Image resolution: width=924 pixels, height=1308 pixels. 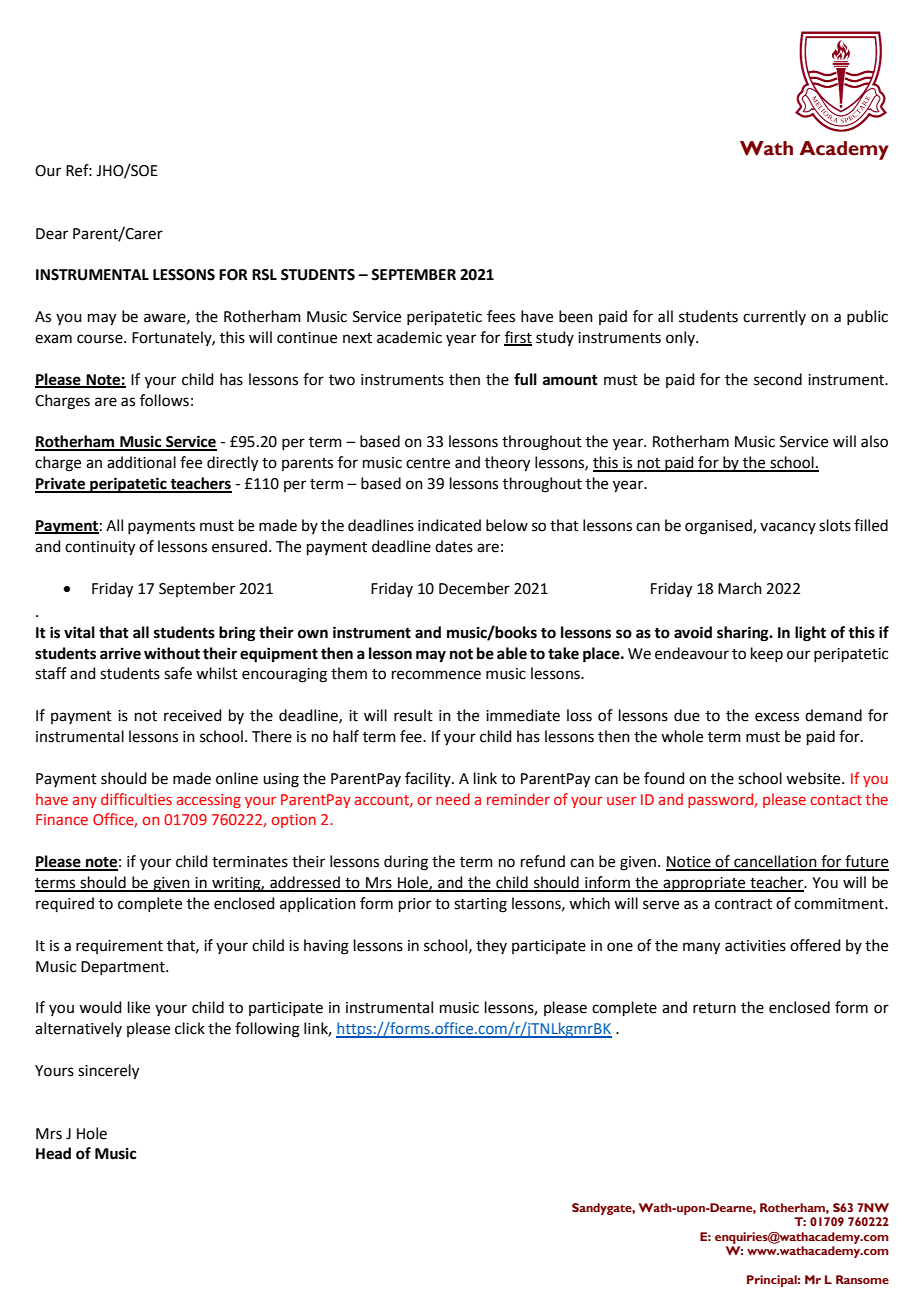 I want to click on academic, so click(x=409, y=337).
